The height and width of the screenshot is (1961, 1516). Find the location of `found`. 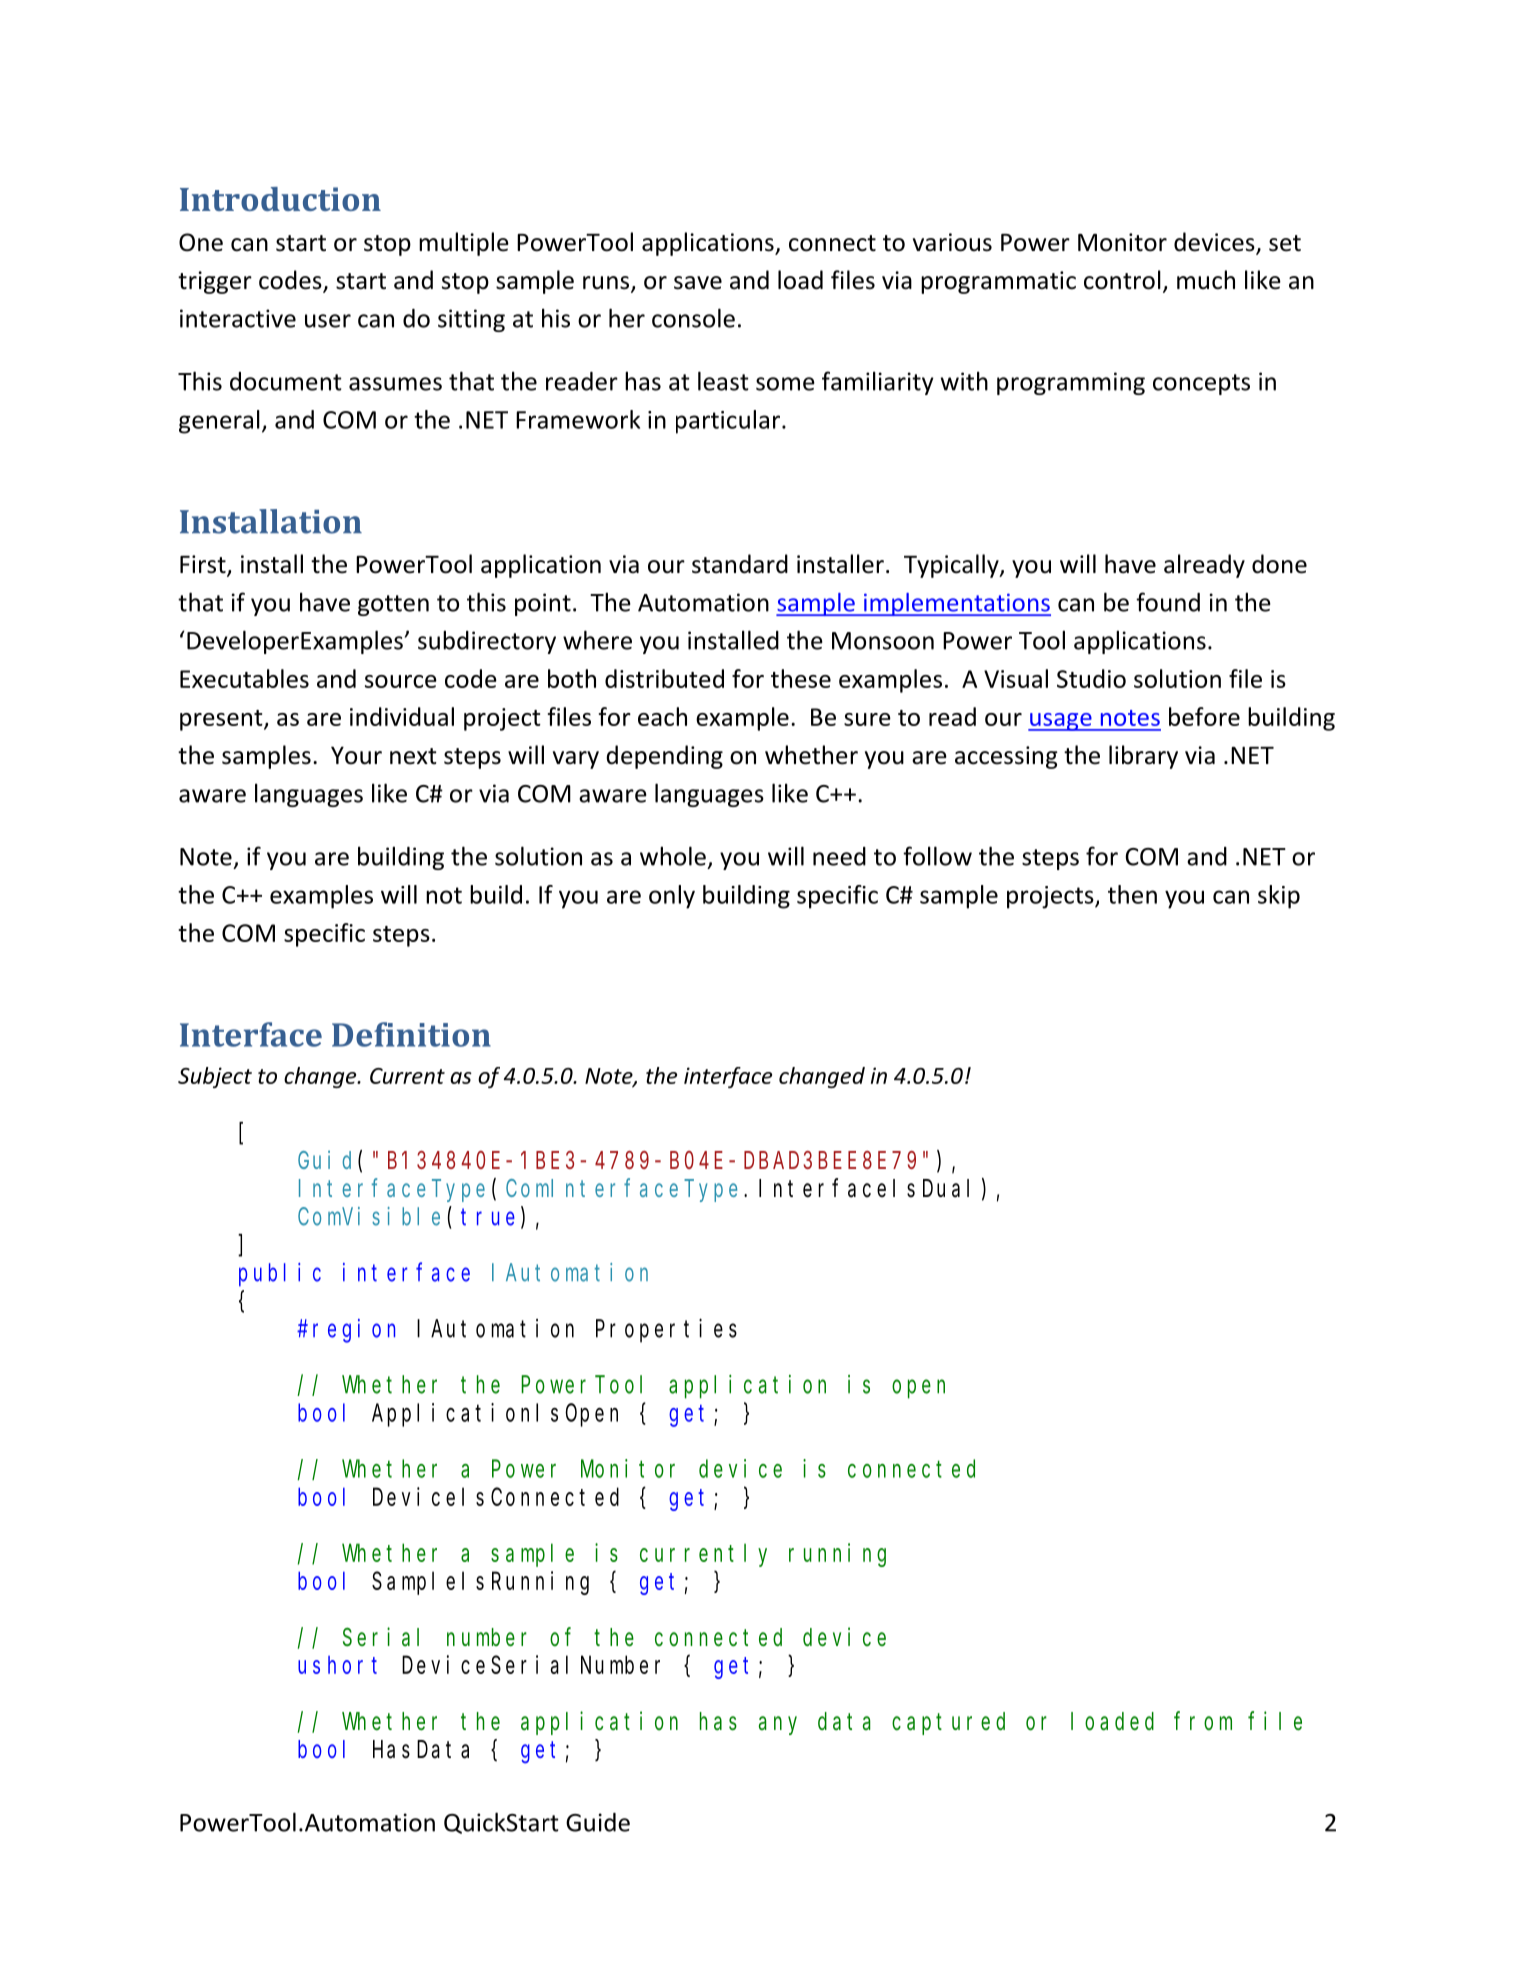

found is located at coordinates (1168, 602).
